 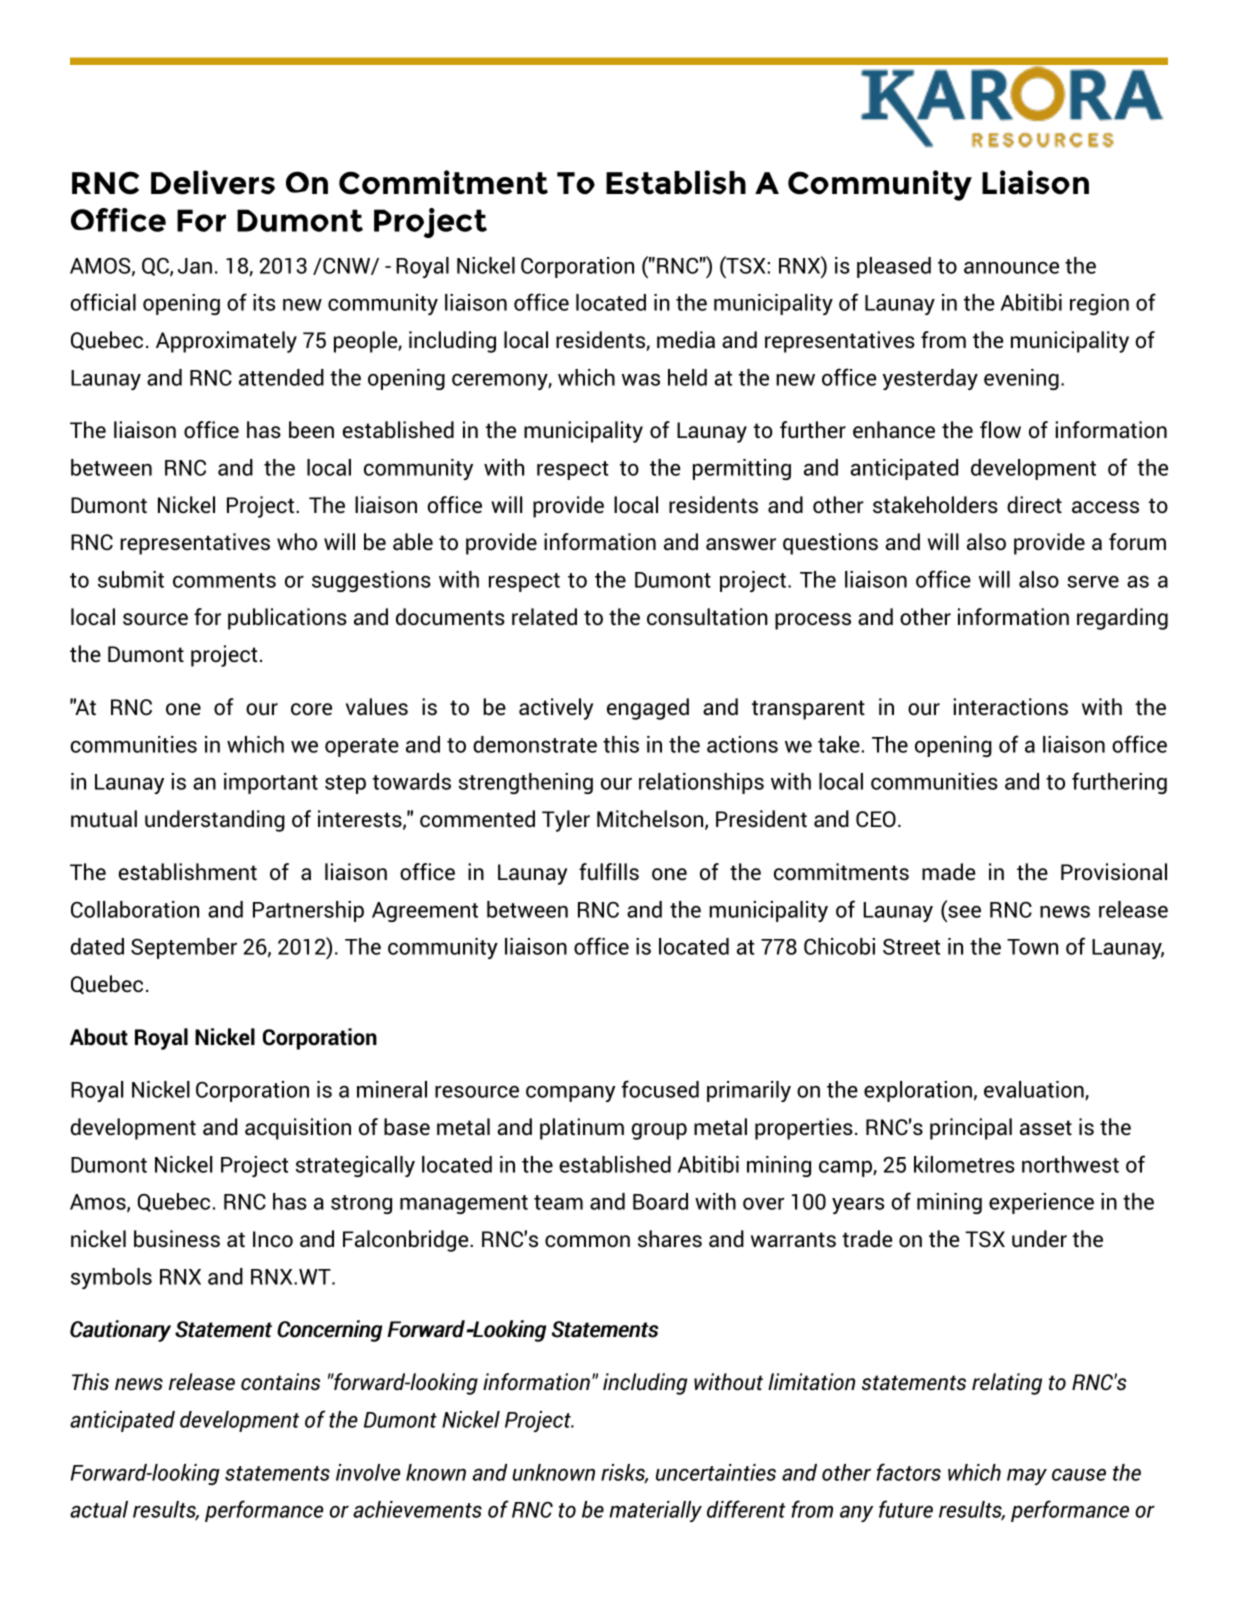 What do you see at coordinates (660, 1089) in the image?
I see `focused` at bounding box center [660, 1089].
